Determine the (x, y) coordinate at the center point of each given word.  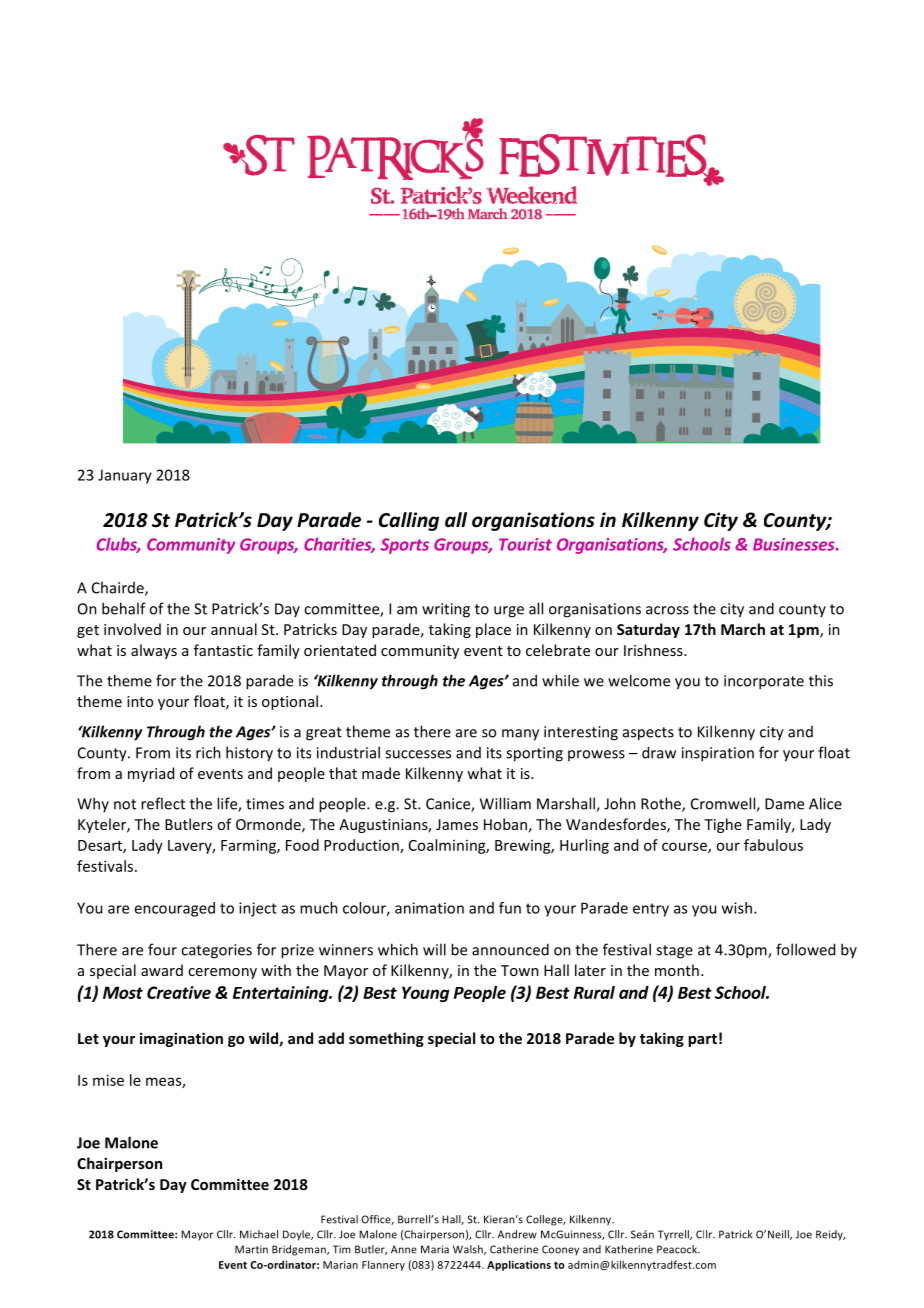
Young (425, 994)
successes (418, 754)
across (667, 610)
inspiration (718, 754)
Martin (251, 1249)
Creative (179, 992)
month (677, 970)
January (125, 476)
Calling (409, 521)
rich (208, 752)
